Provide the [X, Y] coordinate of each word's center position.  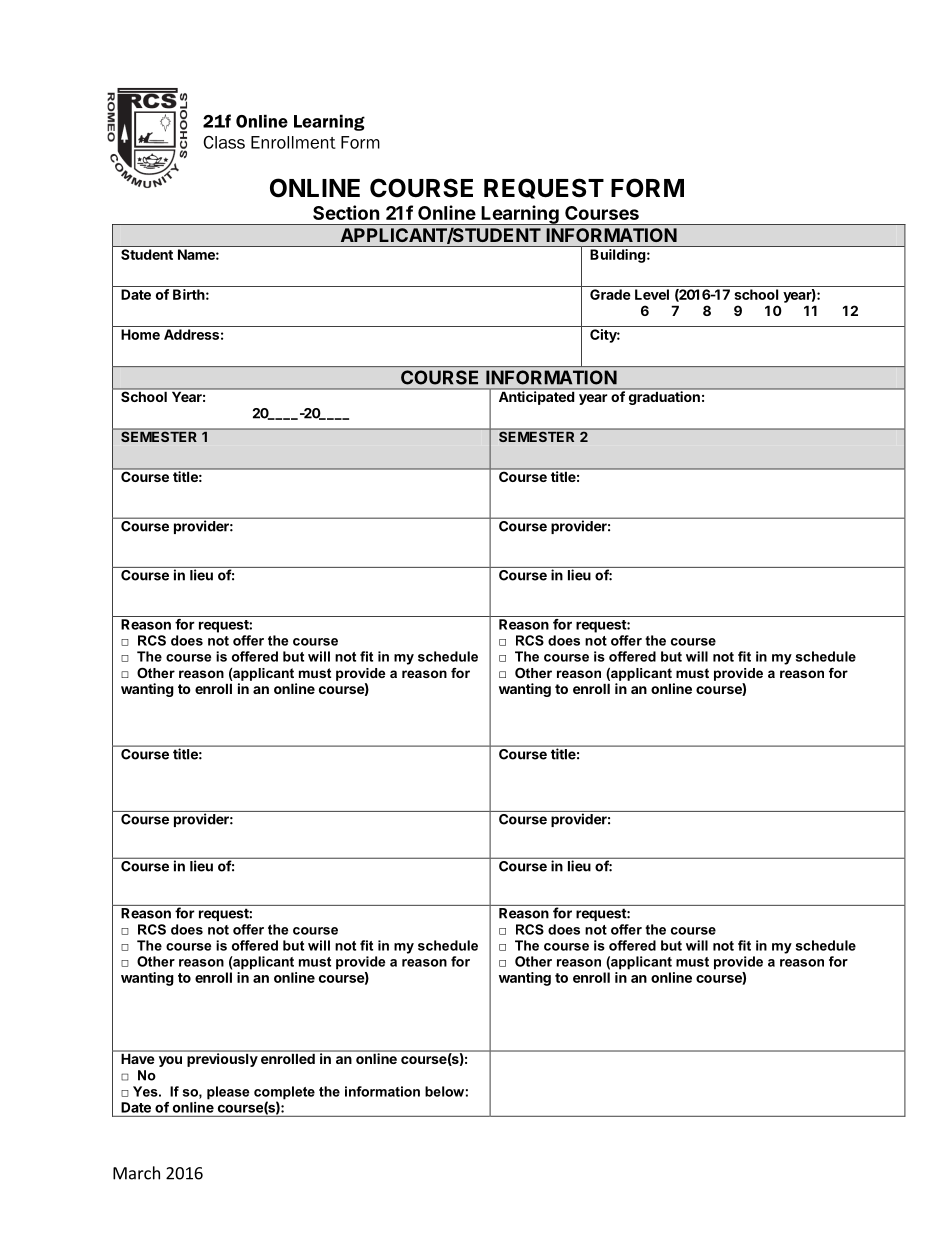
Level [652, 294]
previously [222, 1059]
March [136, 1173]
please [228, 1093]
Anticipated [536, 397]
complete [284, 1094]
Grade [610, 294]
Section [346, 212]
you [170, 1061]
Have [138, 1059]
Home [140, 334]
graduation [664, 397]
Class [224, 142]
